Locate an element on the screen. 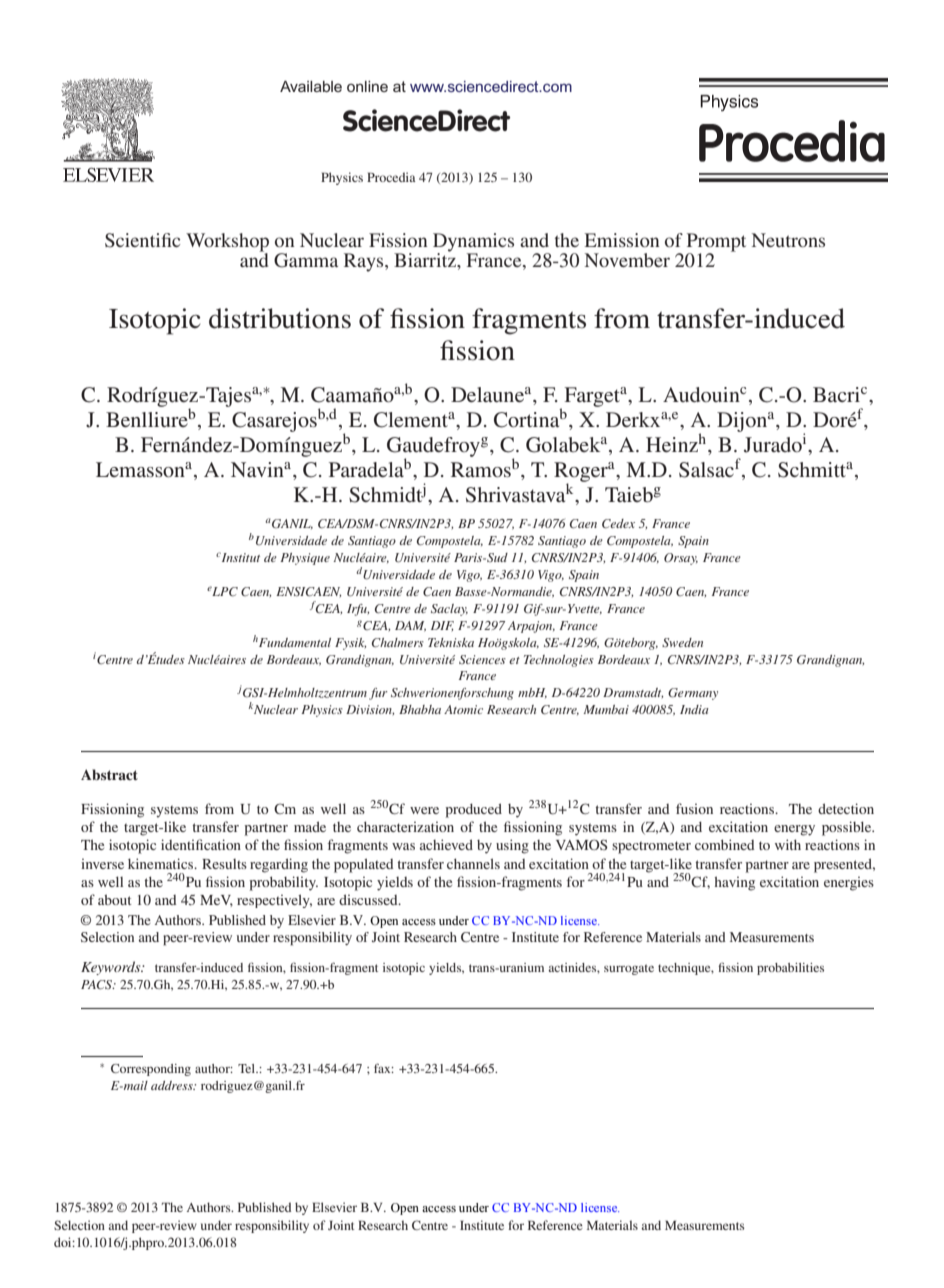  Dynamics is located at coordinates (473, 242).
